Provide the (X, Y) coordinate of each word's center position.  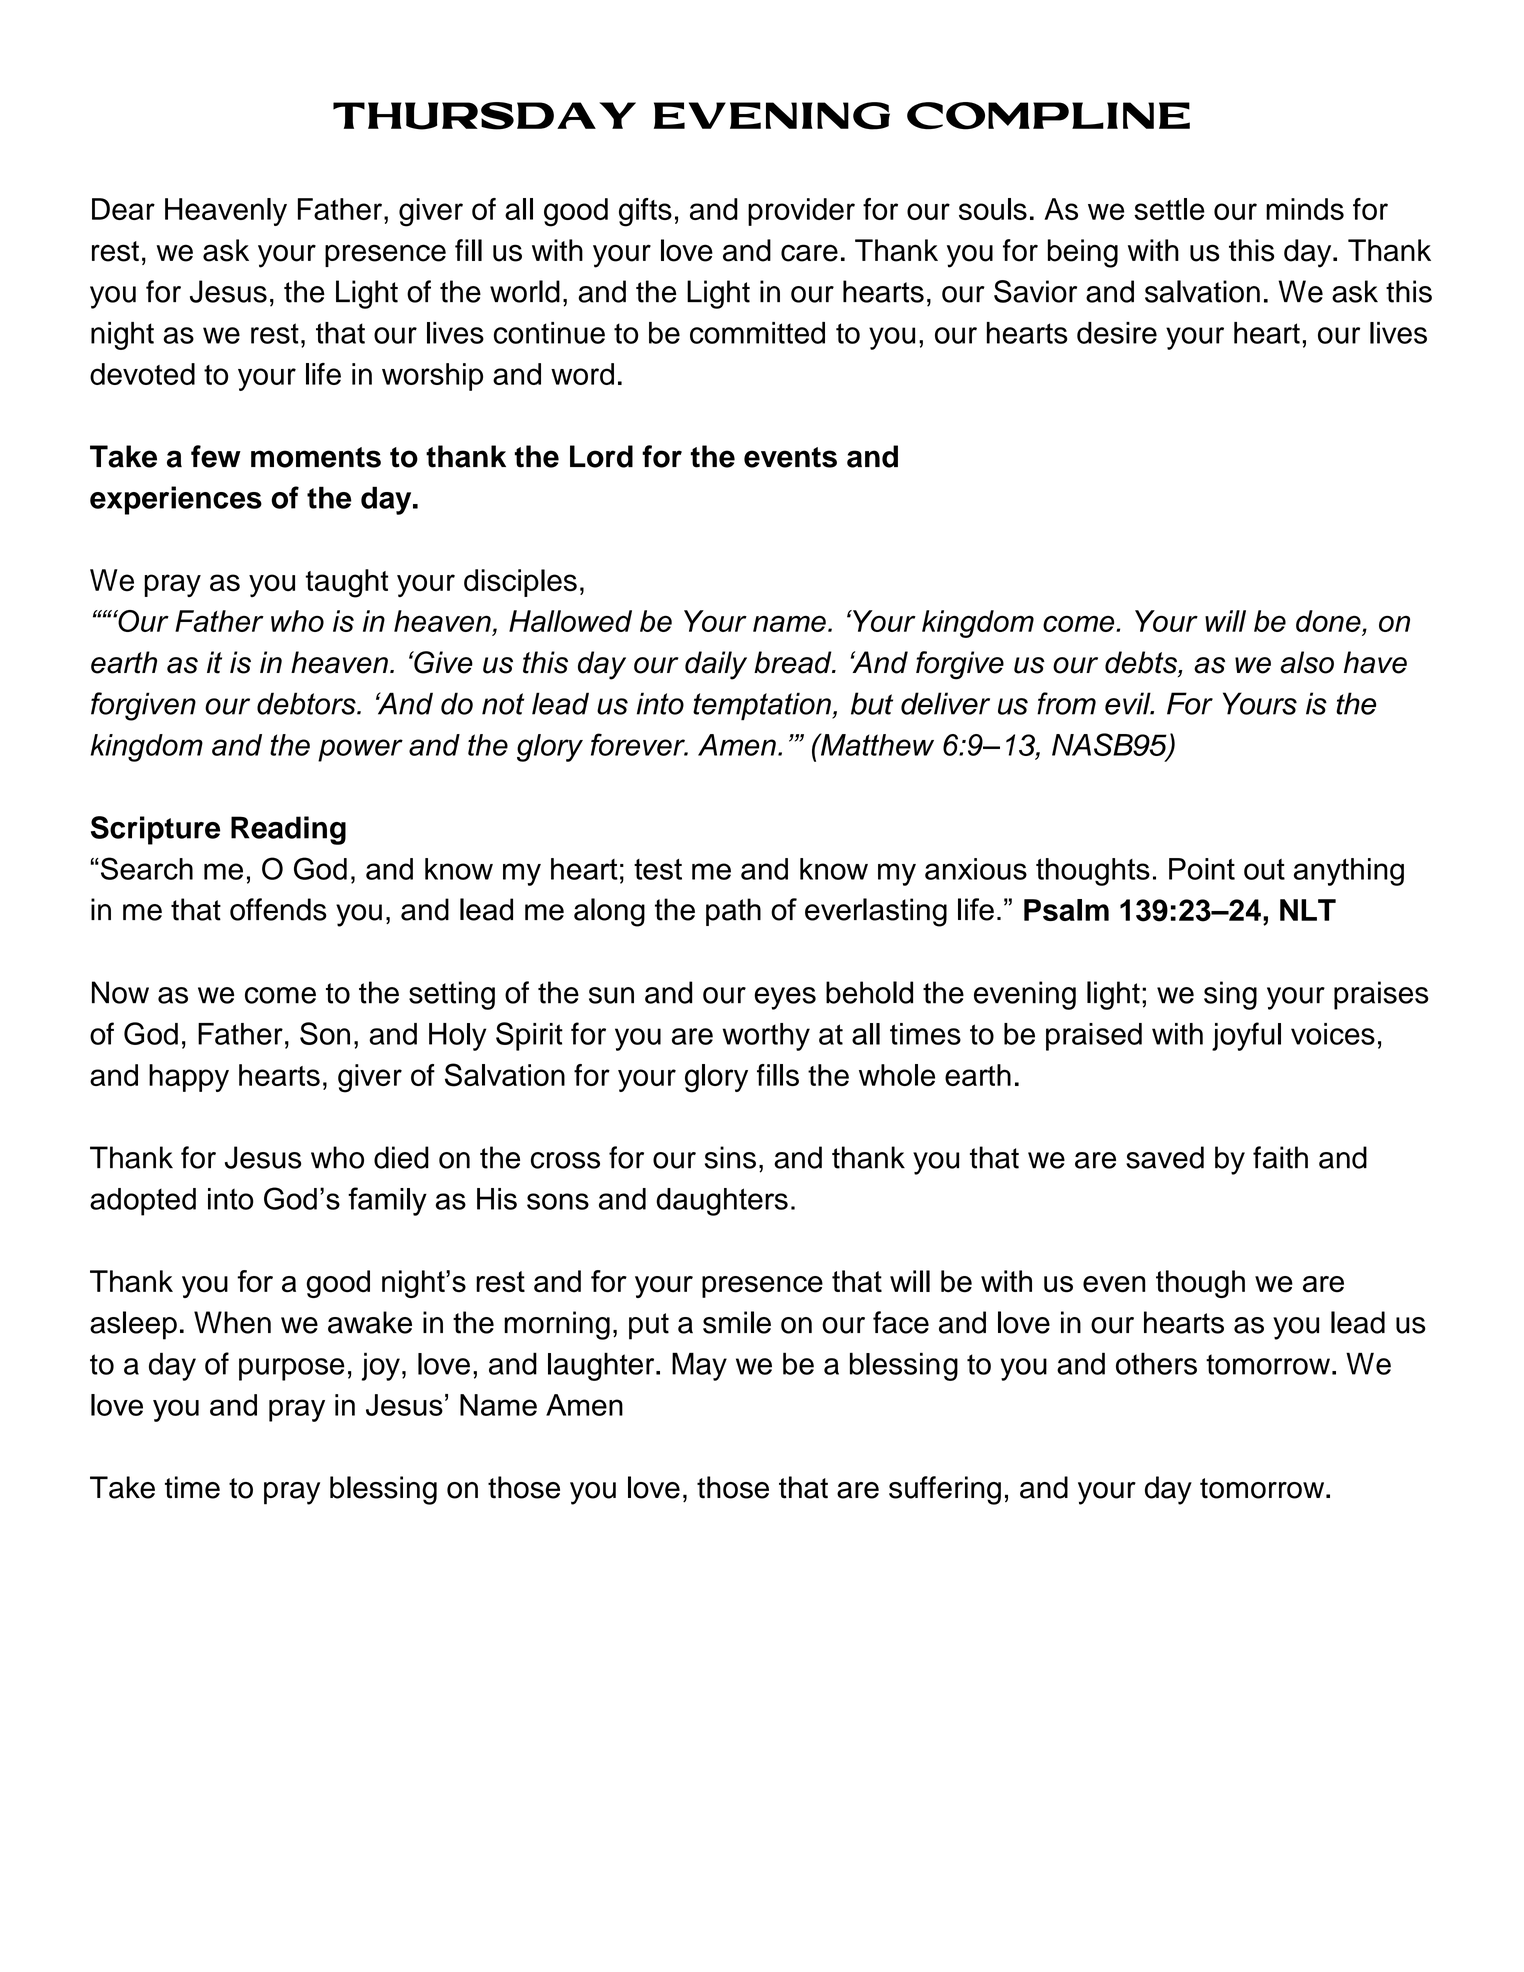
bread (794, 662)
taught (347, 583)
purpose (292, 1369)
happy (189, 1078)
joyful (1246, 1036)
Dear (123, 209)
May (699, 1366)
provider (801, 212)
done (1328, 621)
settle (1169, 209)
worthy (766, 1037)
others (1156, 1363)
